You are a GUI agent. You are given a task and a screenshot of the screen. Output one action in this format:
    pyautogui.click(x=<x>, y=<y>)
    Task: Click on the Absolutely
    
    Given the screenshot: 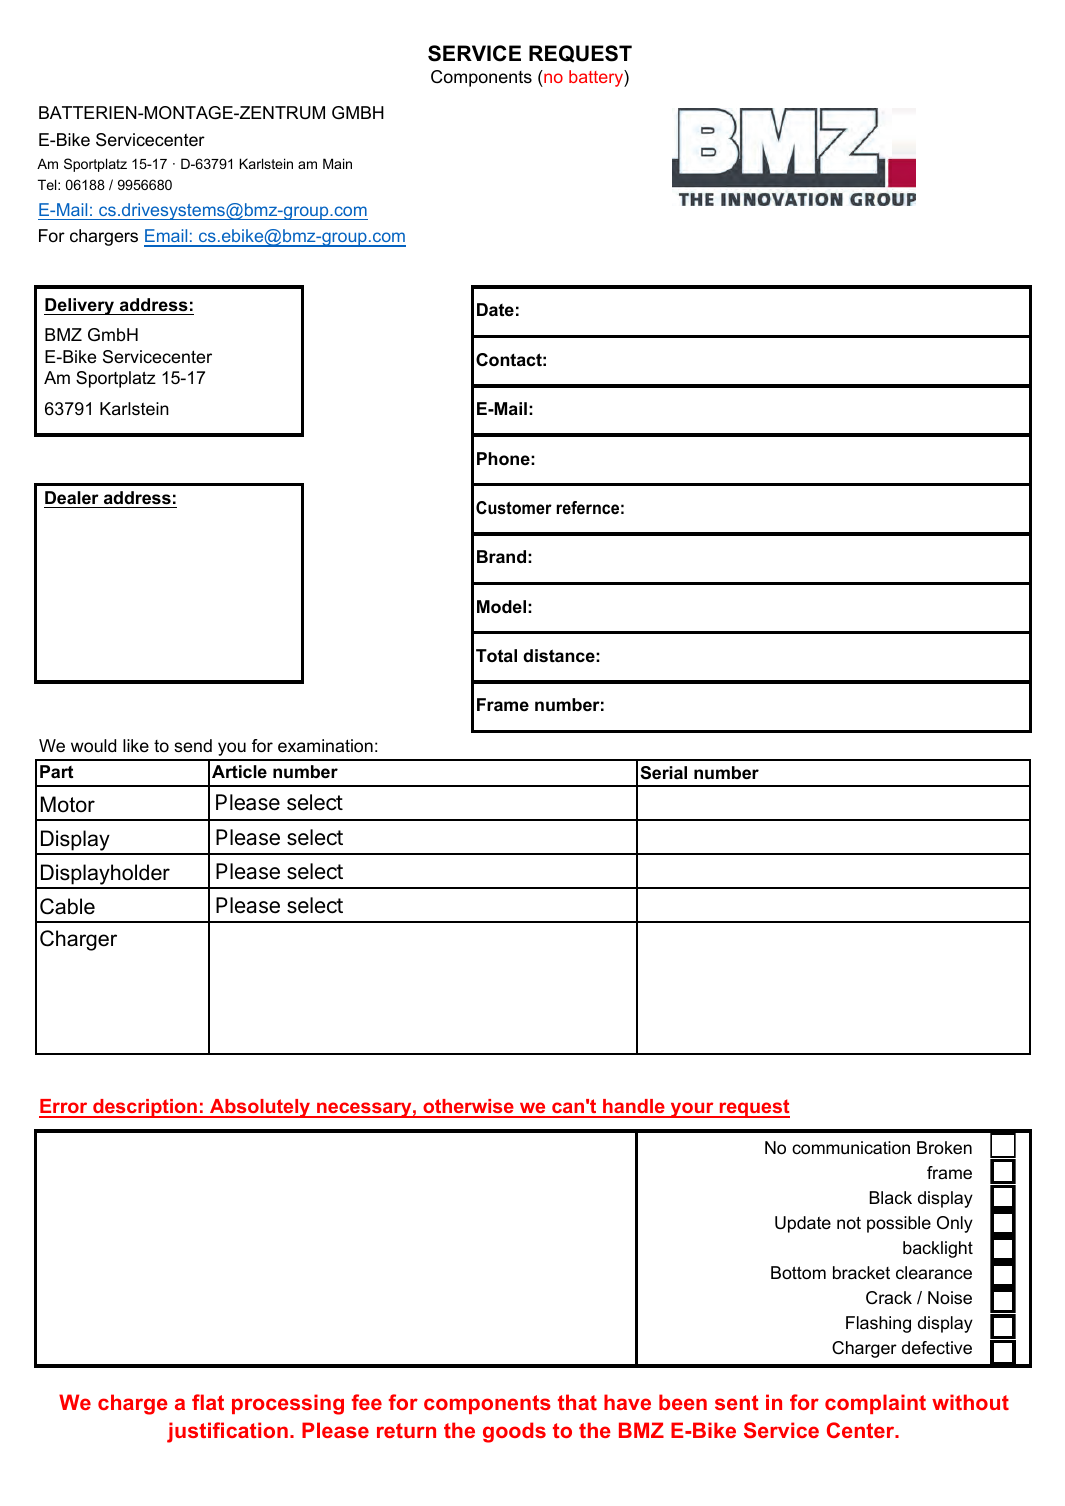 What is the action you would take?
    pyautogui.click(x=260, y=1108)
